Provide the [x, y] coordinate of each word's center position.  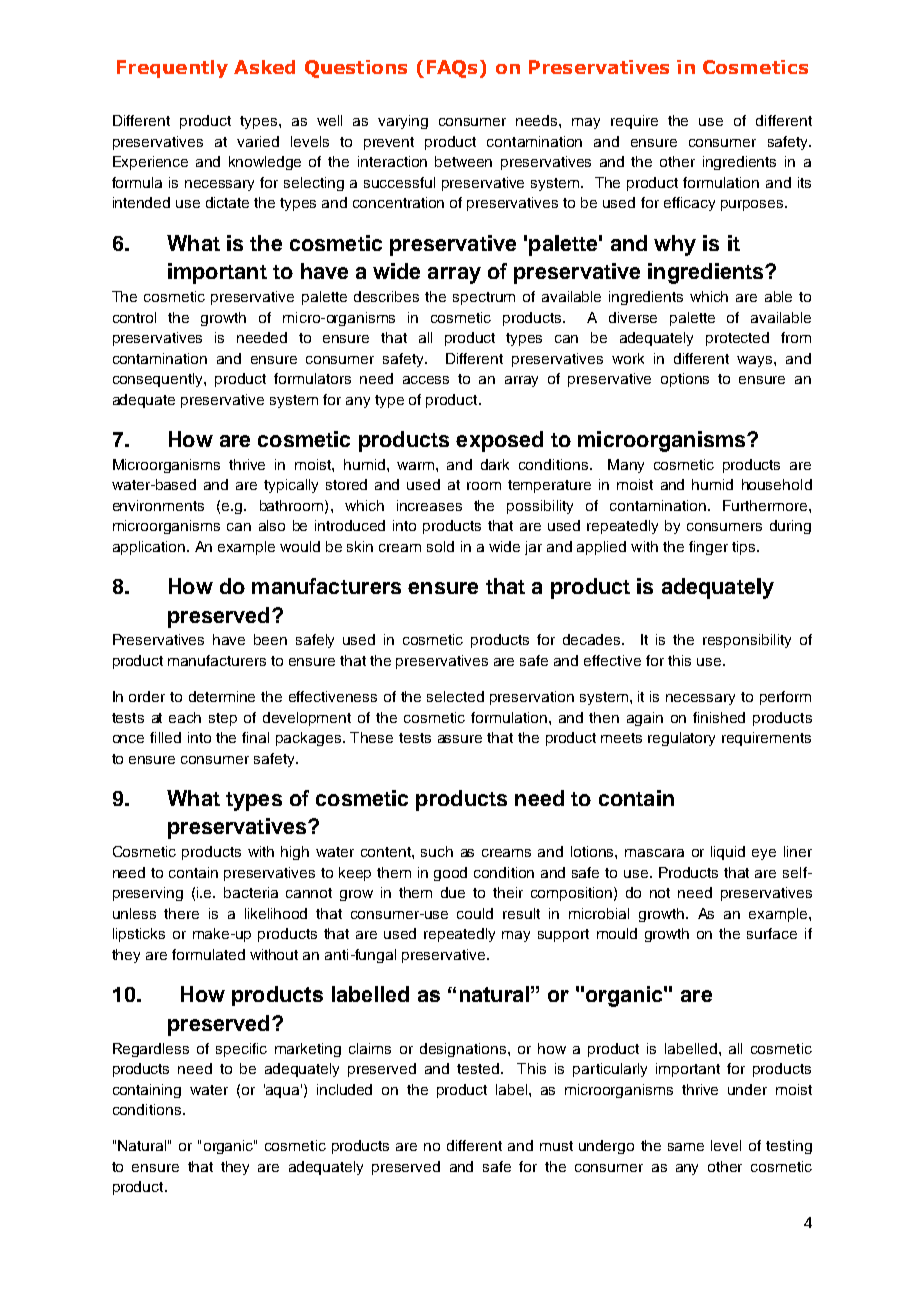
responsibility [747, 641]
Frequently [172, 69]
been [270, 639]
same [686, 1147]
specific [241, 1050]
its [804, 182]
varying [403, 122]
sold [440, 546]
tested [478, 1068]
